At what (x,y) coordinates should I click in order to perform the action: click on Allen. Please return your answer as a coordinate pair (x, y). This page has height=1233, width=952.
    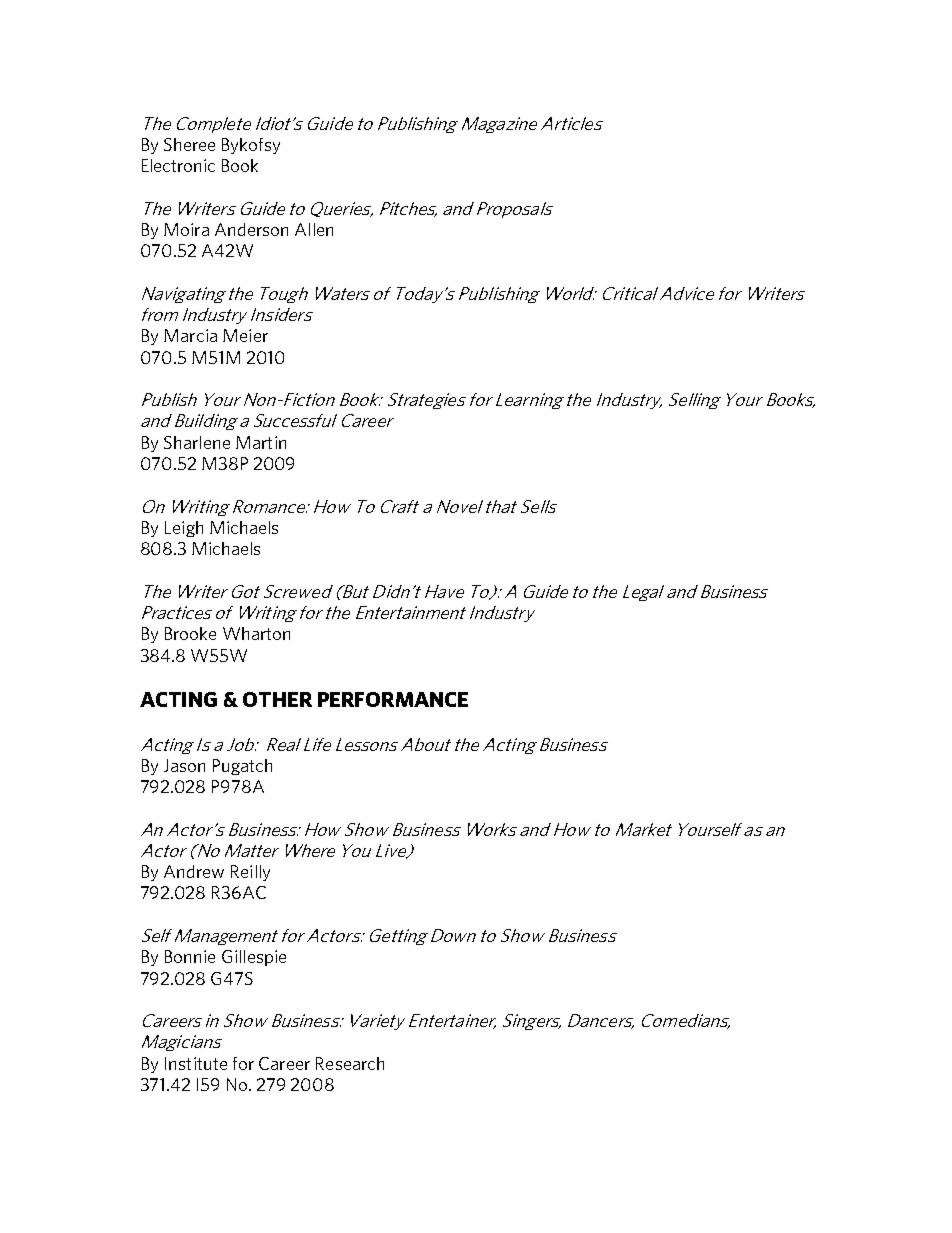
    Looking at the image, I should click on (314, 229).
